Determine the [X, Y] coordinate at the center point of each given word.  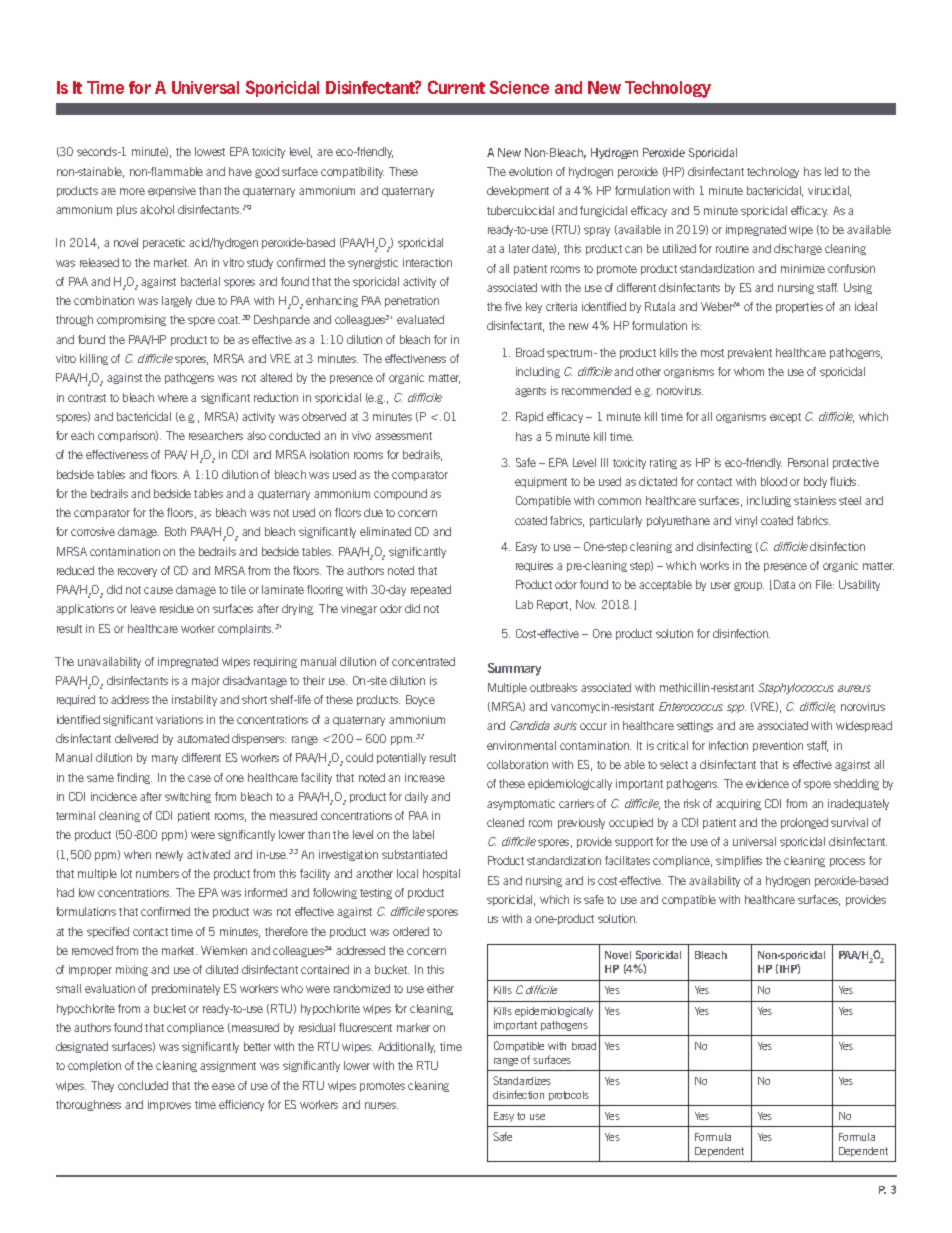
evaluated [420, 319]
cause [158, 590]
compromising [131, 320]
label [423, 834]
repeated [431, 590]
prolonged [804, 823]
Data [784, 584]
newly [169, 855]
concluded [143, 1085]
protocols [569, 1096]
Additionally [406, 1047]
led [831, 171]
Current [456, 87]
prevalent [750, 353]
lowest [210, 151]
